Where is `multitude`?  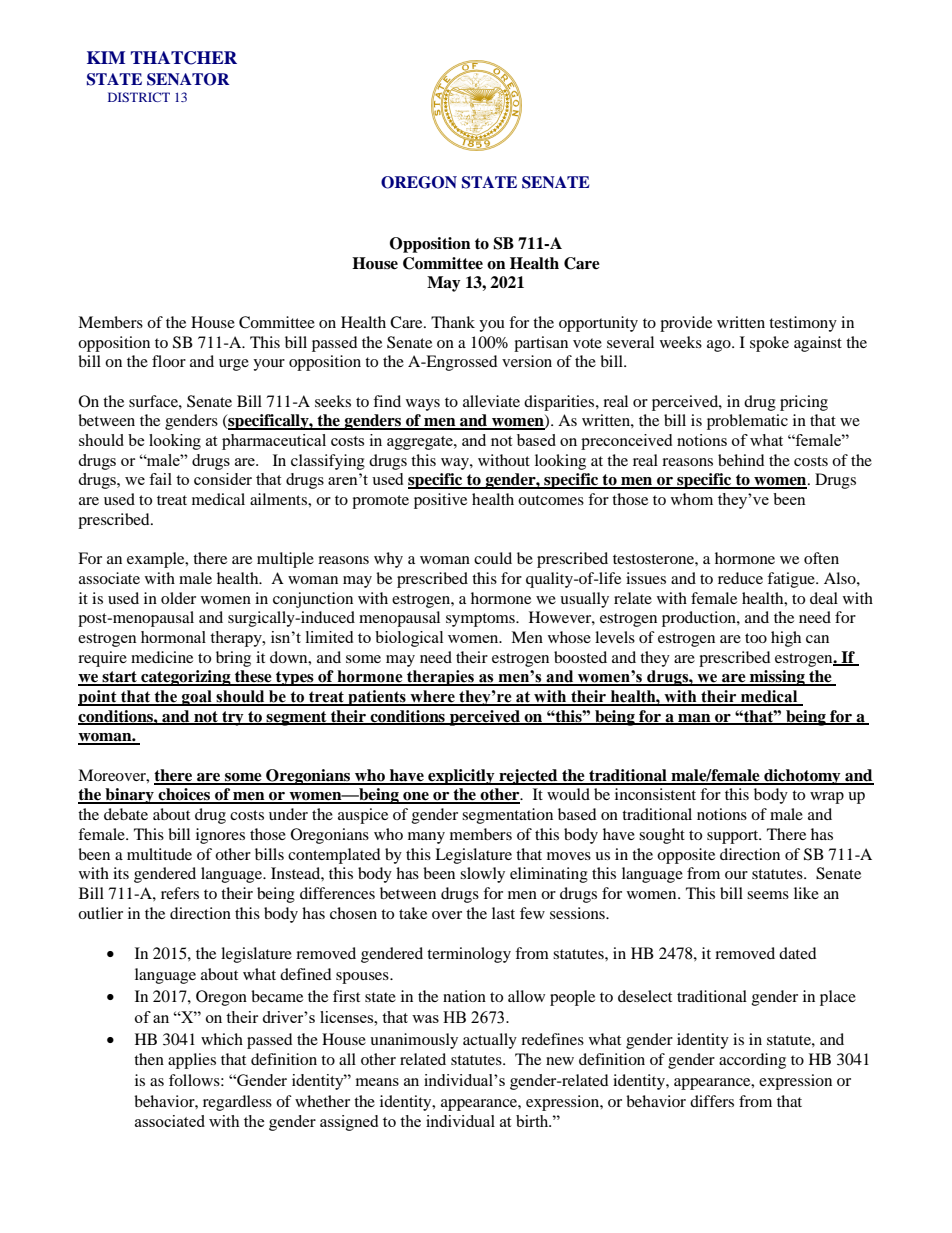
multitude is located at coordinates (159, 854).
